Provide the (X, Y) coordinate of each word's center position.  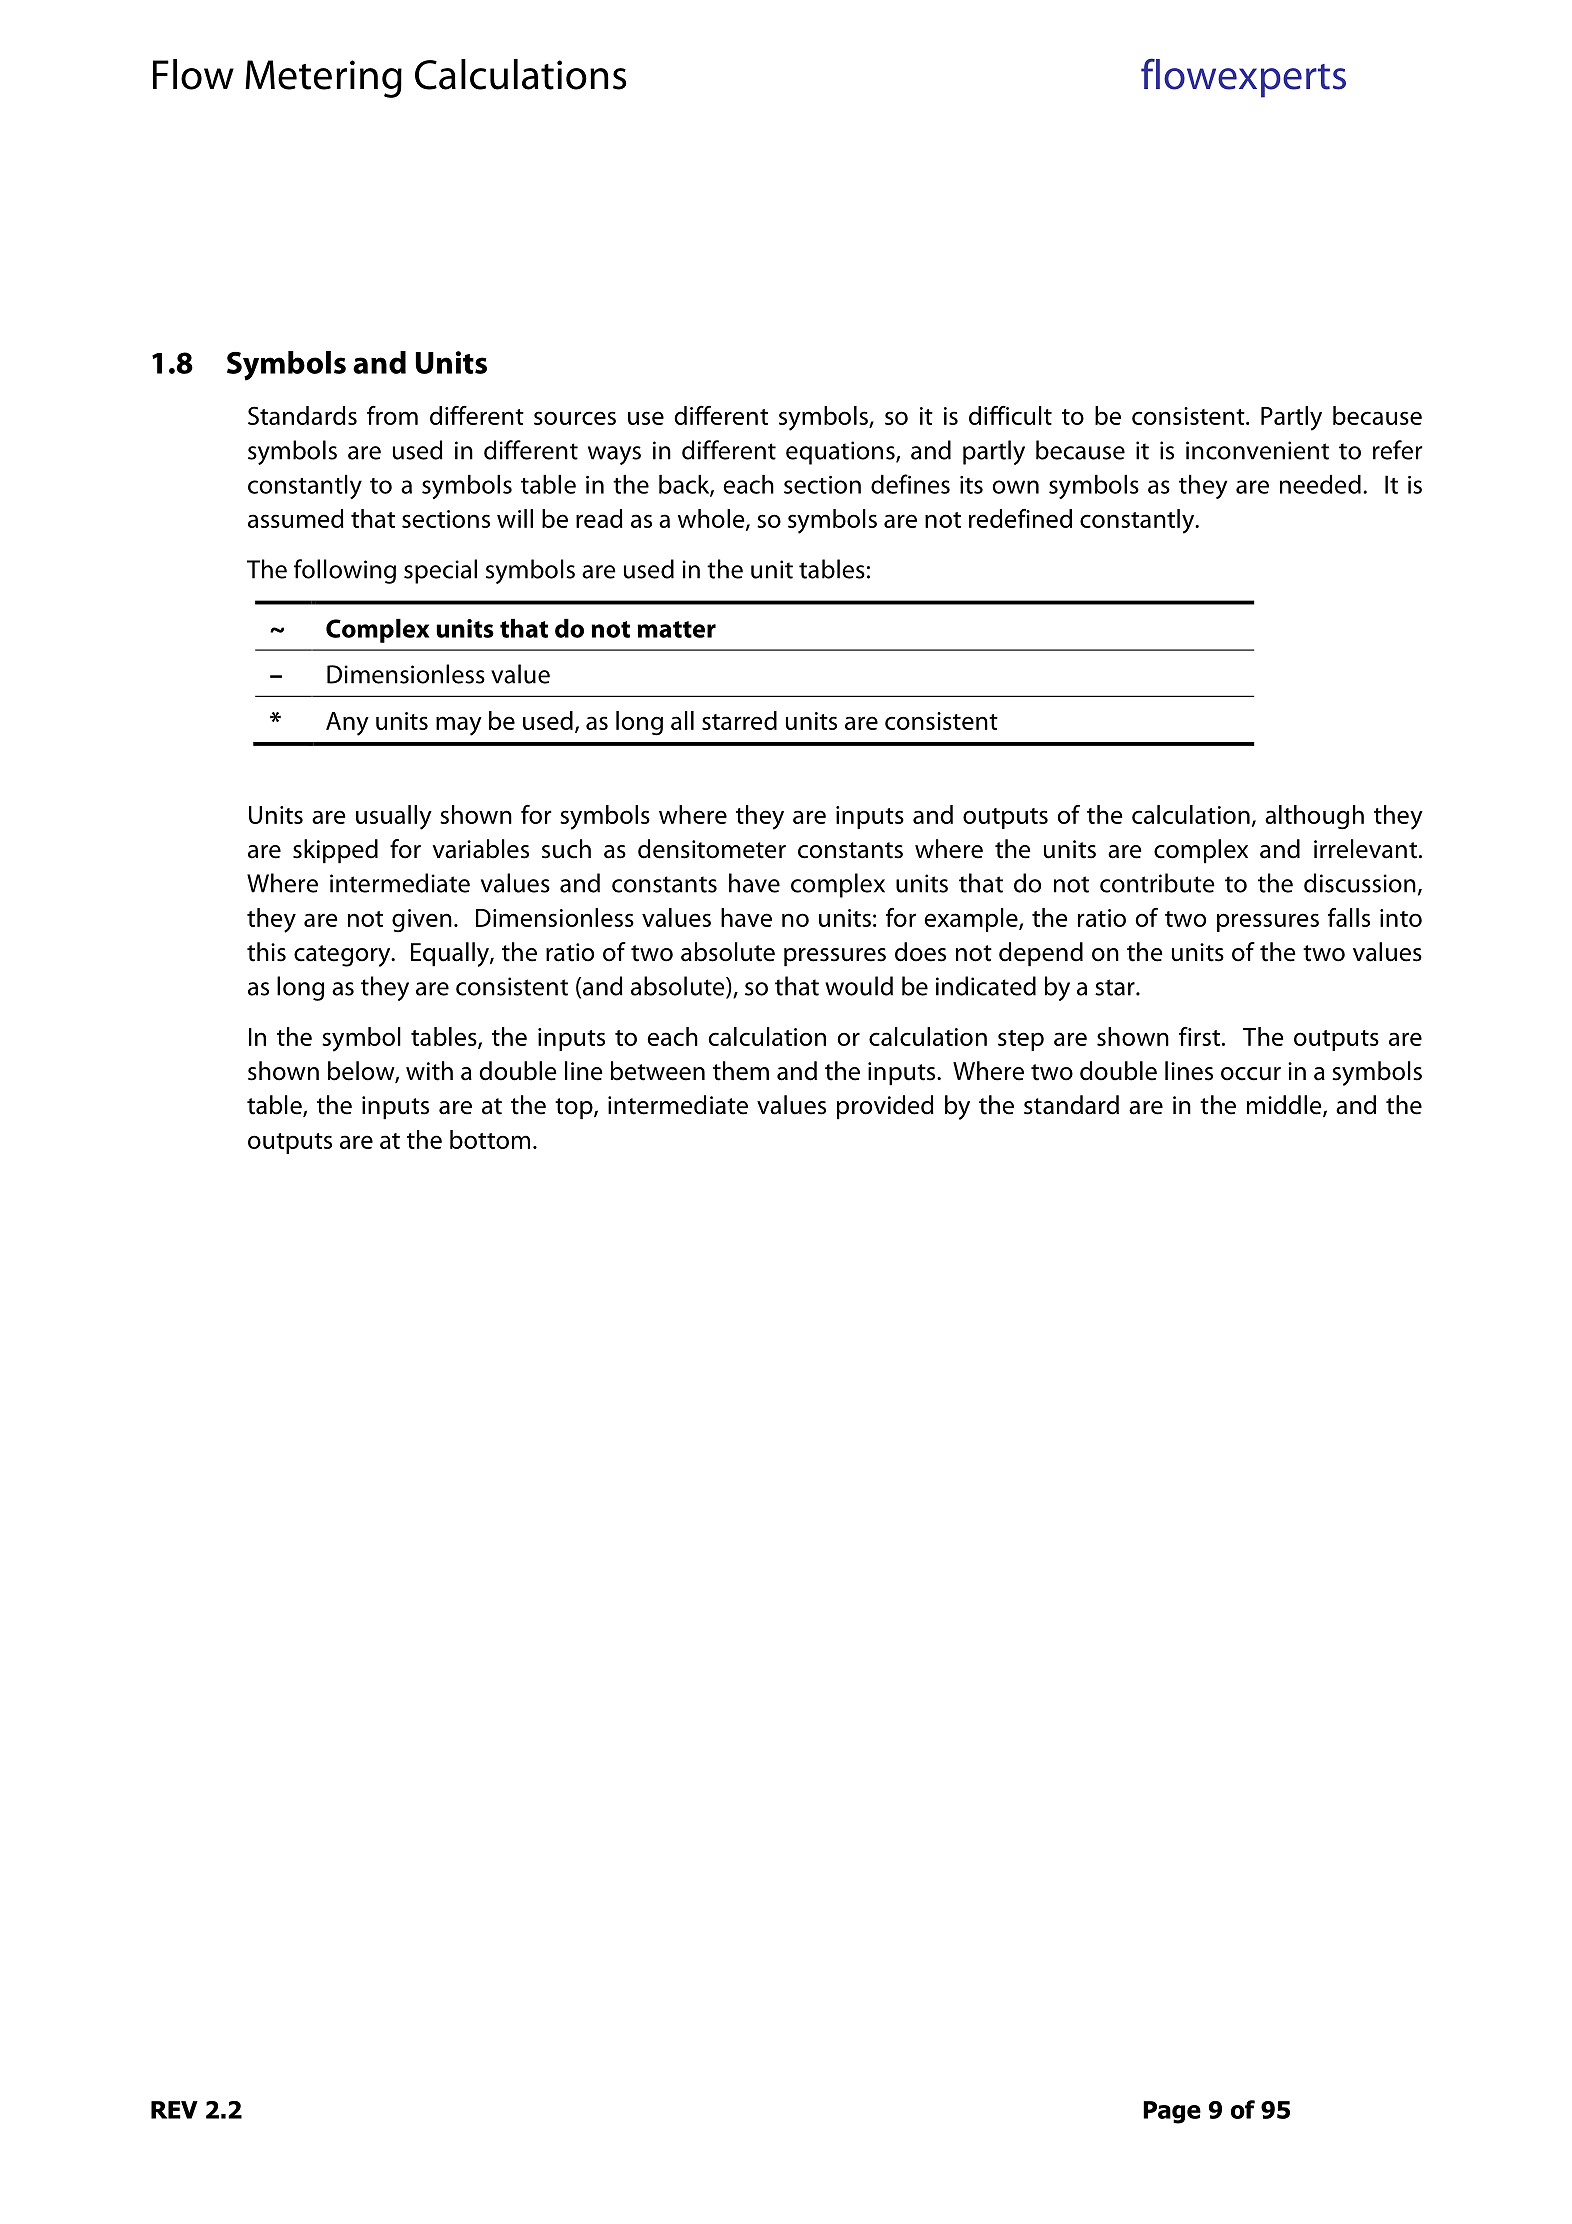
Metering (323, 79)
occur (1251, 1074)
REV (174, 2110)
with (429, 1071)
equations (841, 453)
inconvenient (1257, 450)
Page (1172, 2112)
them (741, 1071)
